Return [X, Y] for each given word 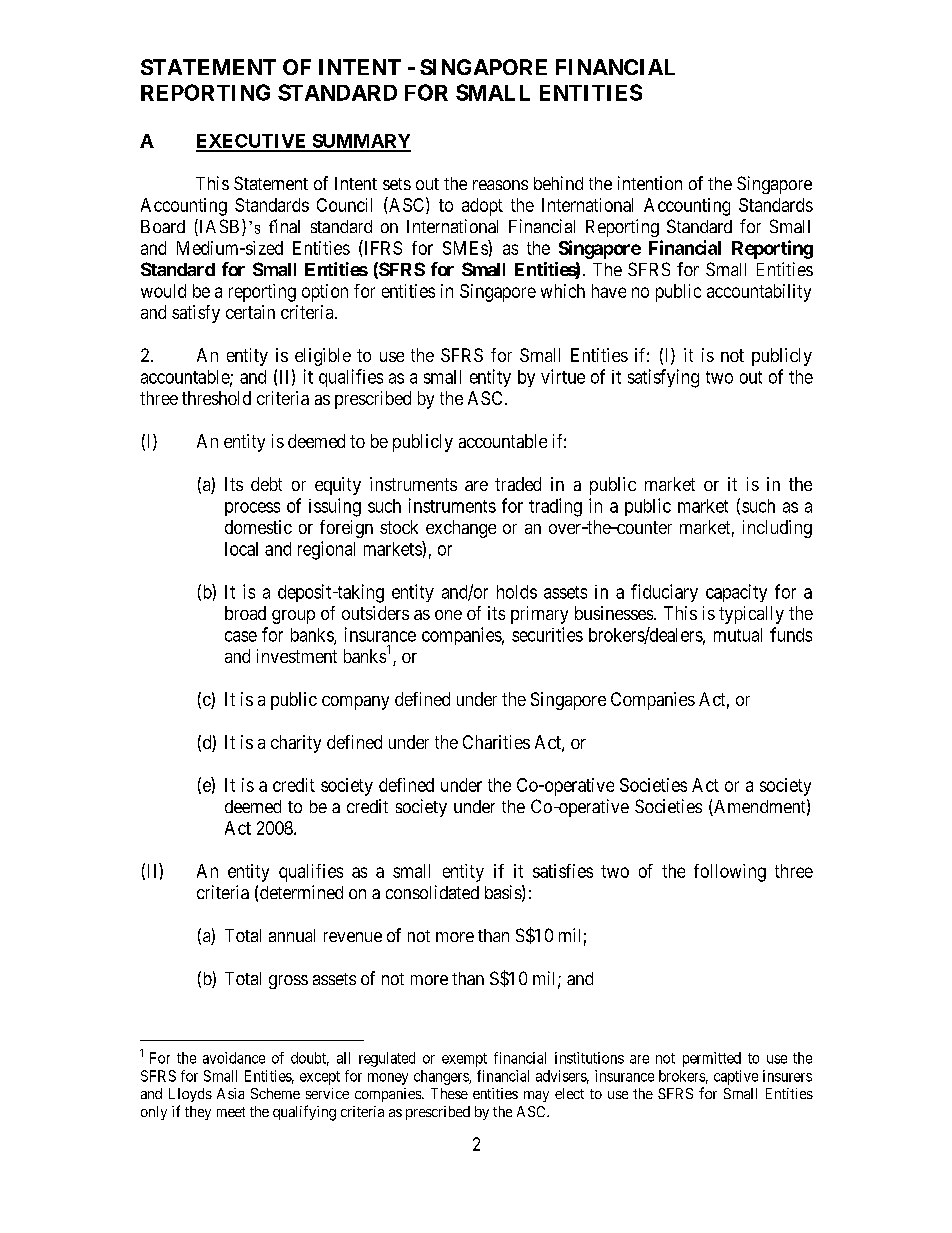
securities [547, 634]
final [284, 226]
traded [518, 484]
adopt [482, 207]
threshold [216, 398]
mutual [738, 635]
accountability [759, 293]
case [241, 636]
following [730, 873]
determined [301, 892]
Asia [230, 1093]
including [777, 529]
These [449, 1093]
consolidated [432, 892]
